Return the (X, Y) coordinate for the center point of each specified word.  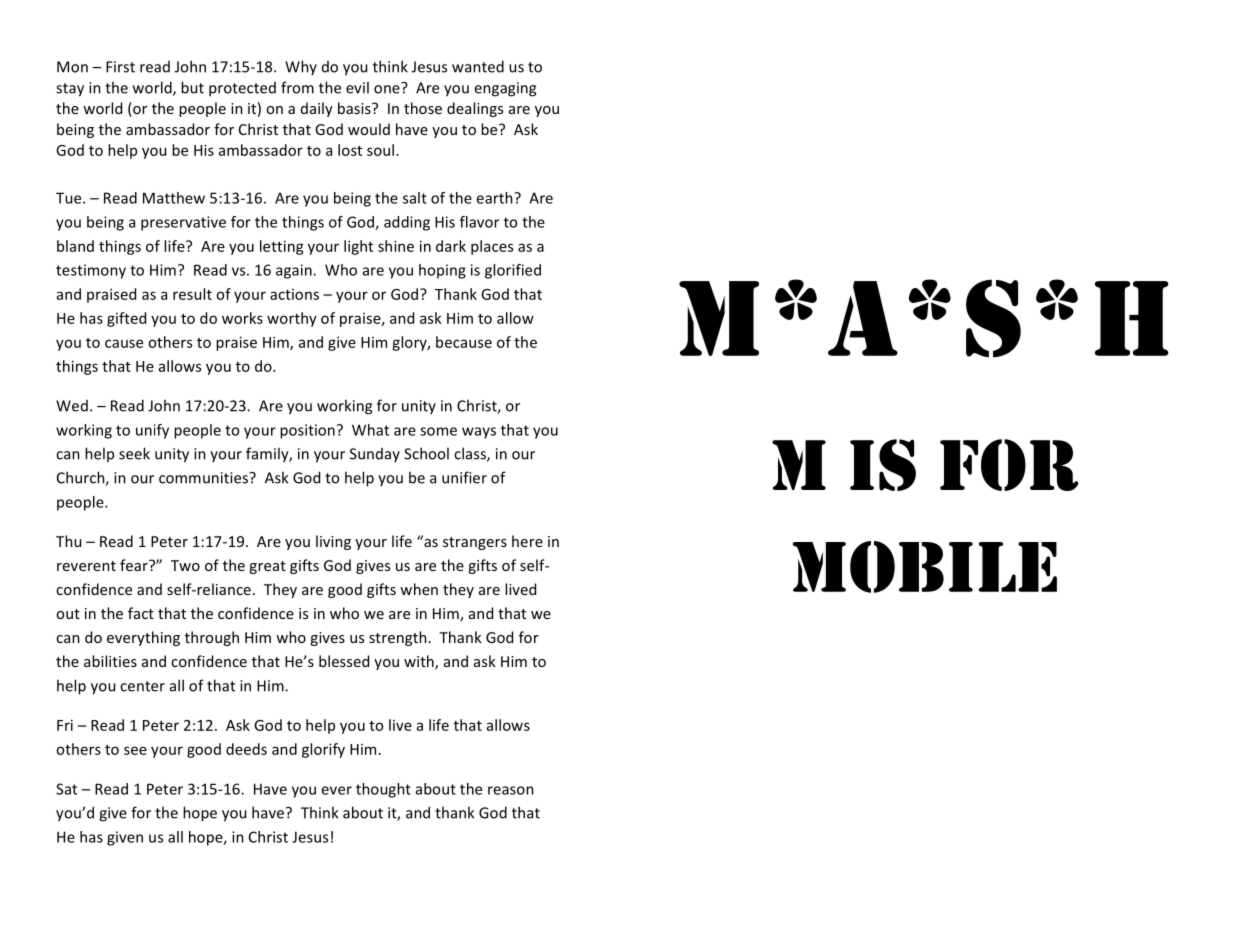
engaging (505, 89)
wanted (478, 66)
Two (185, 565)
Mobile (925, 567)
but (192, 87)
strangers (475, 543)
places (492, 247)
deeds (246, 749)
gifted (126, 319)
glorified (513, 271)
